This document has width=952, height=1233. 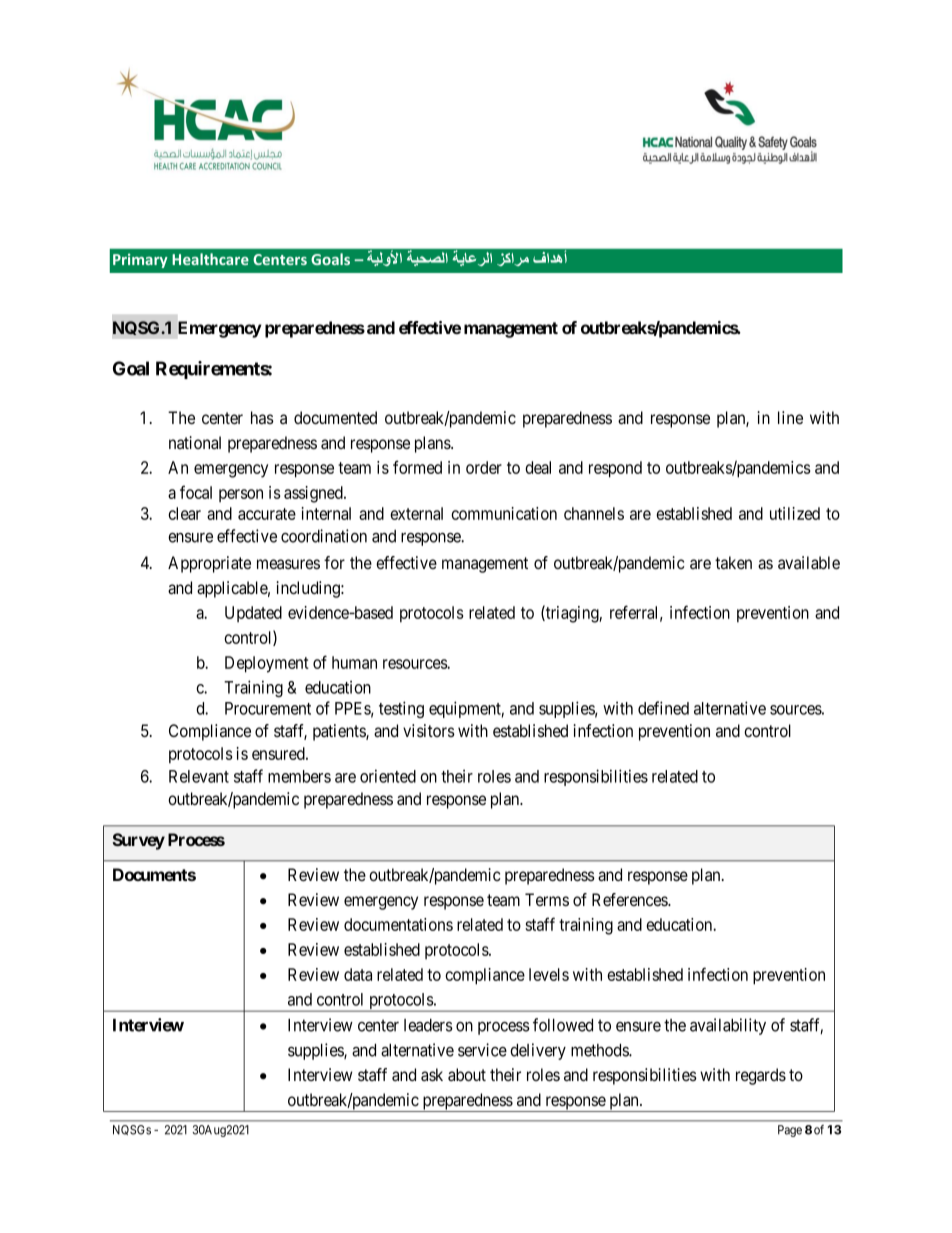 What do you see at coordinates (790, 417) in the document?
I see `line` at bounding box center [790, 417].
